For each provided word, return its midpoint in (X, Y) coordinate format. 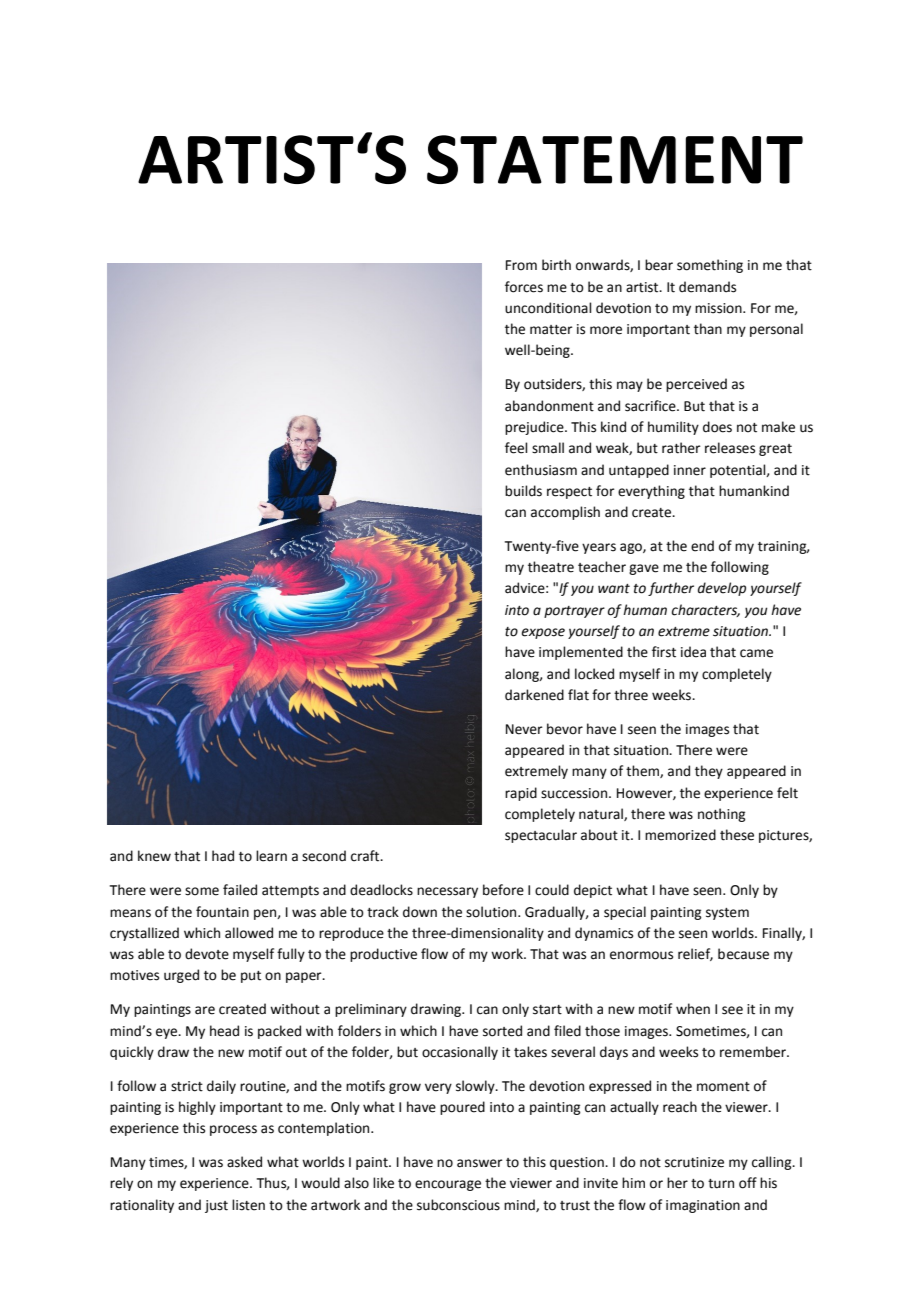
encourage (448, 1185)
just (216, 1206)
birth (556, 265)
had (223, 856)
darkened (534, 695)
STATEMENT (615, 159)
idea (693, 652)
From (521, 265)
